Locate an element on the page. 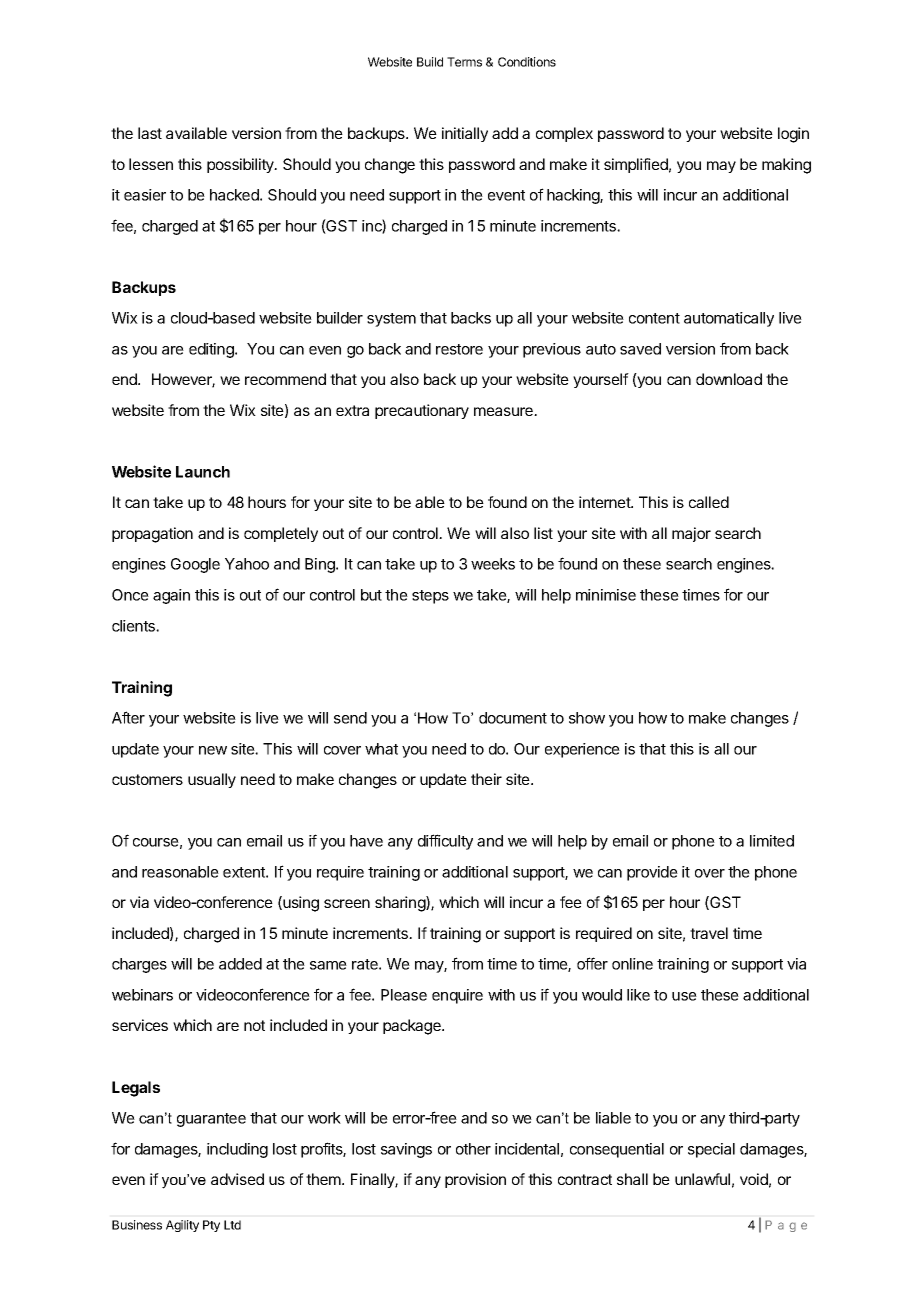  Terms is located at coordinates (464, 62).
